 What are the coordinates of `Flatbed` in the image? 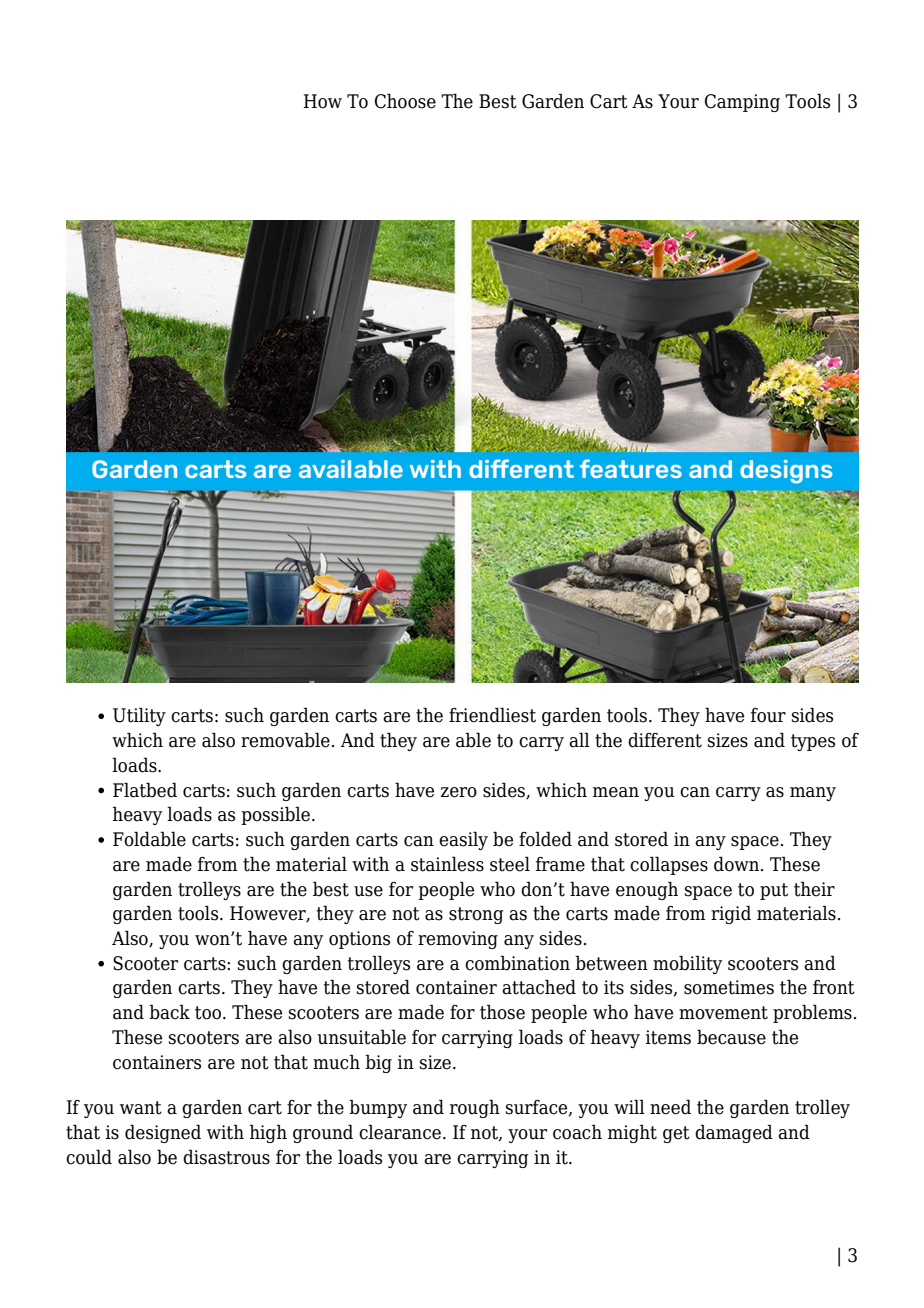 It's located at (145, 790).
